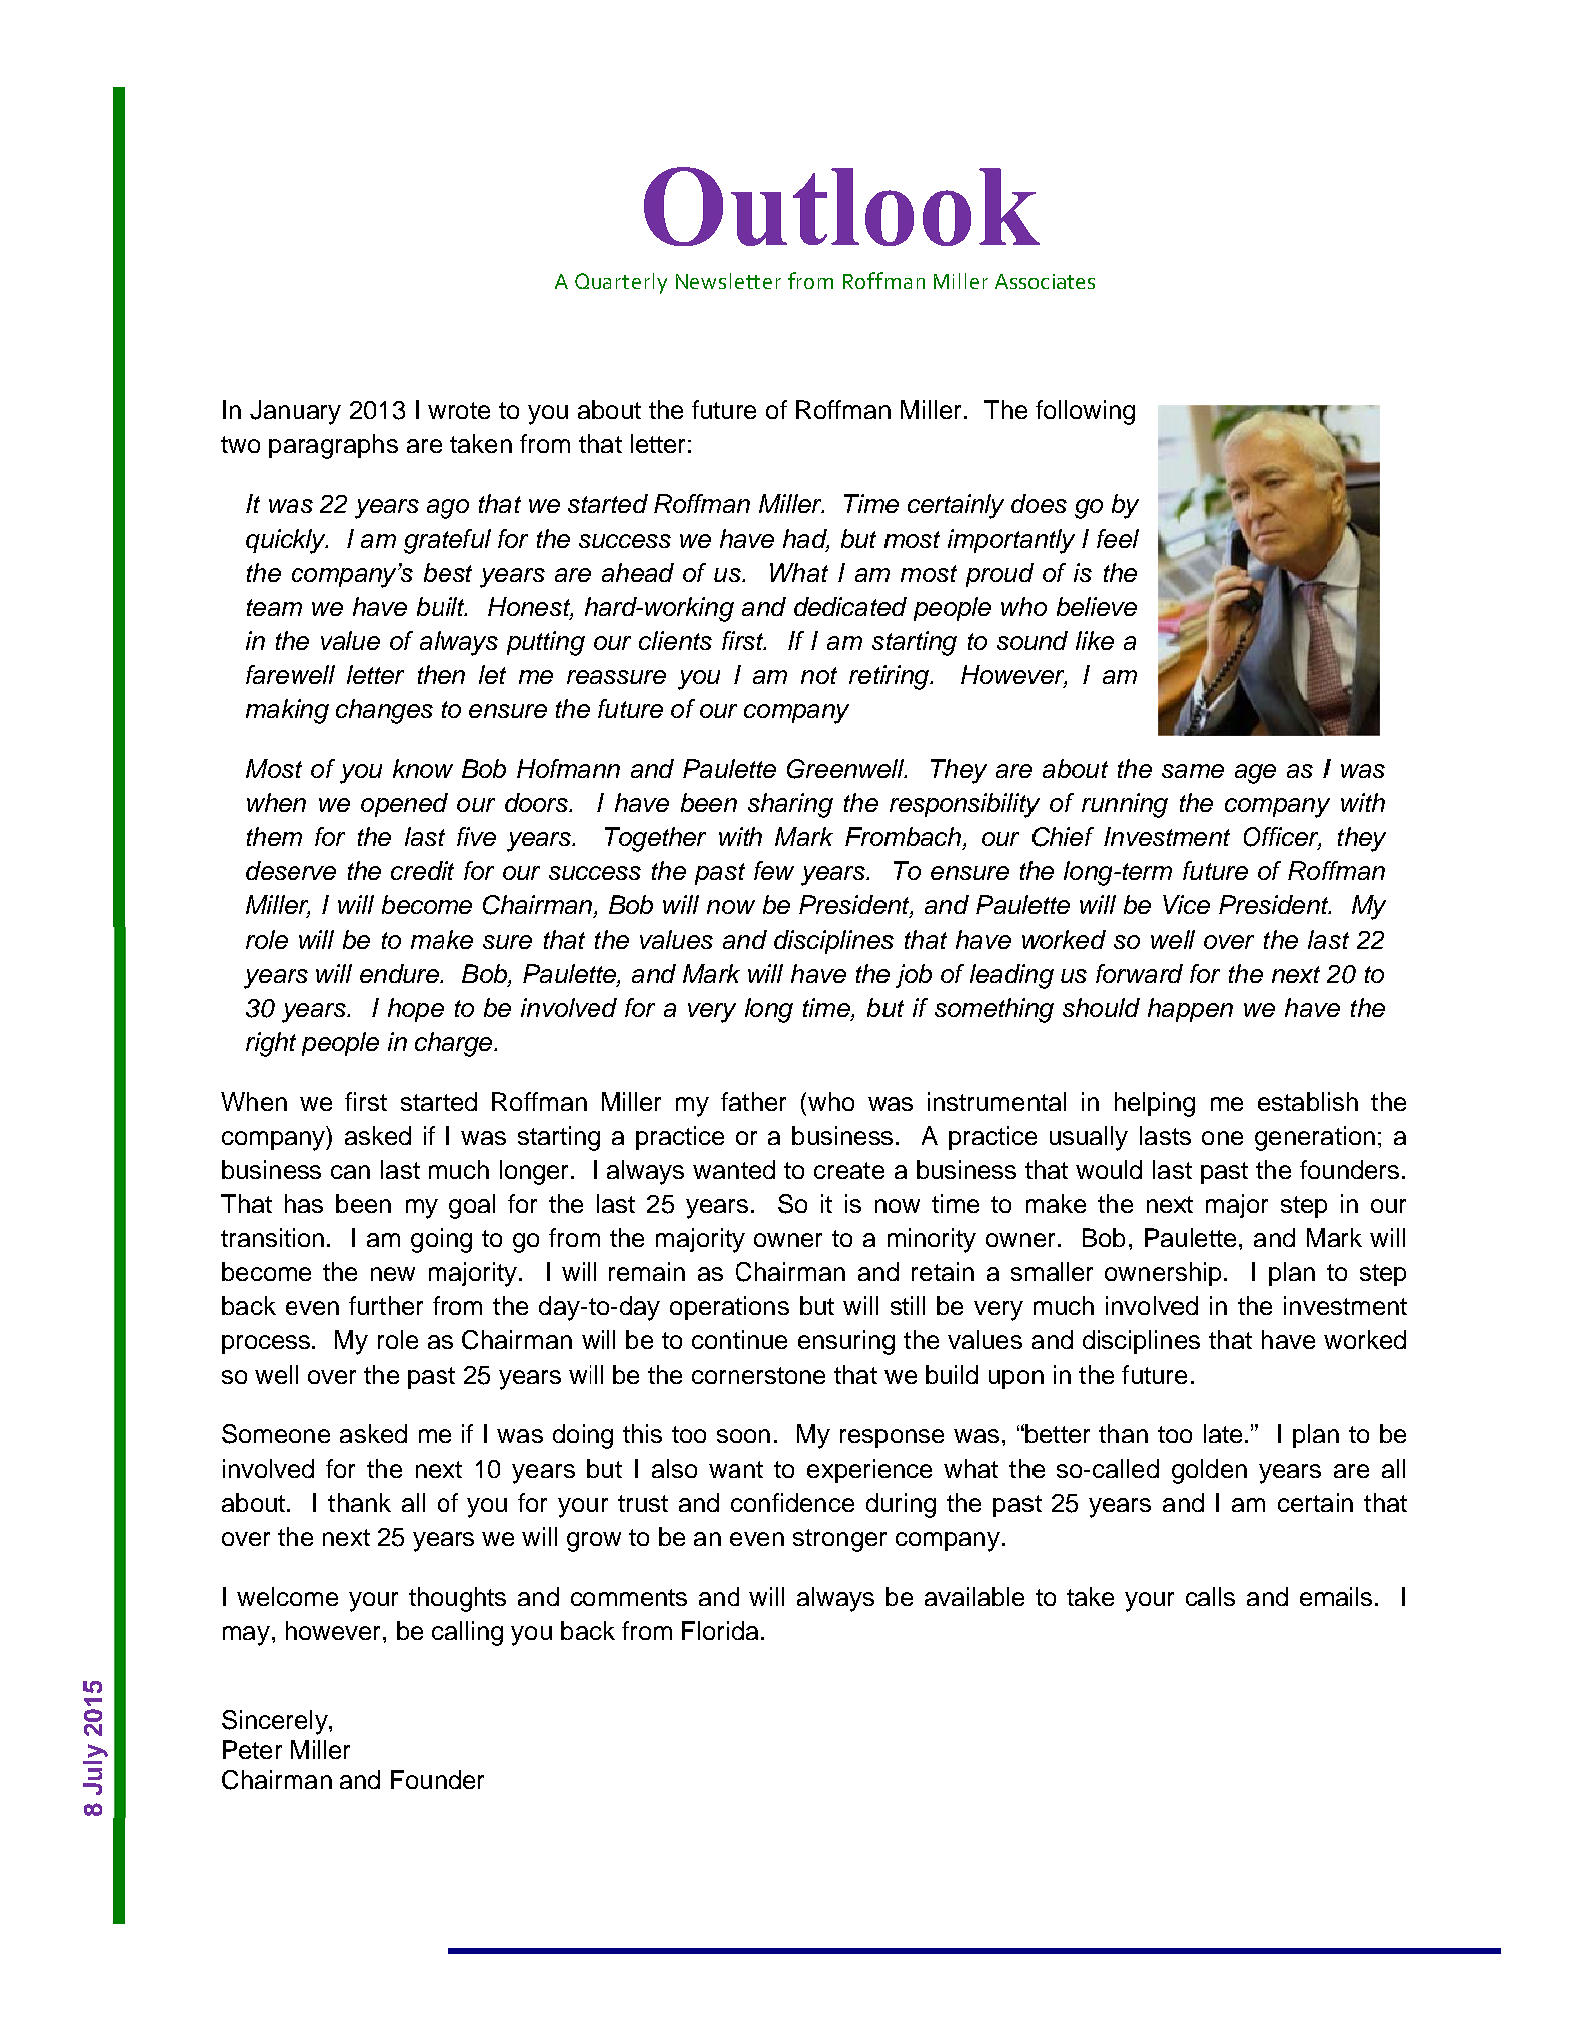 The width and height of the page is (1579, 2043). I want to click on ely, so click(312, 1722).
